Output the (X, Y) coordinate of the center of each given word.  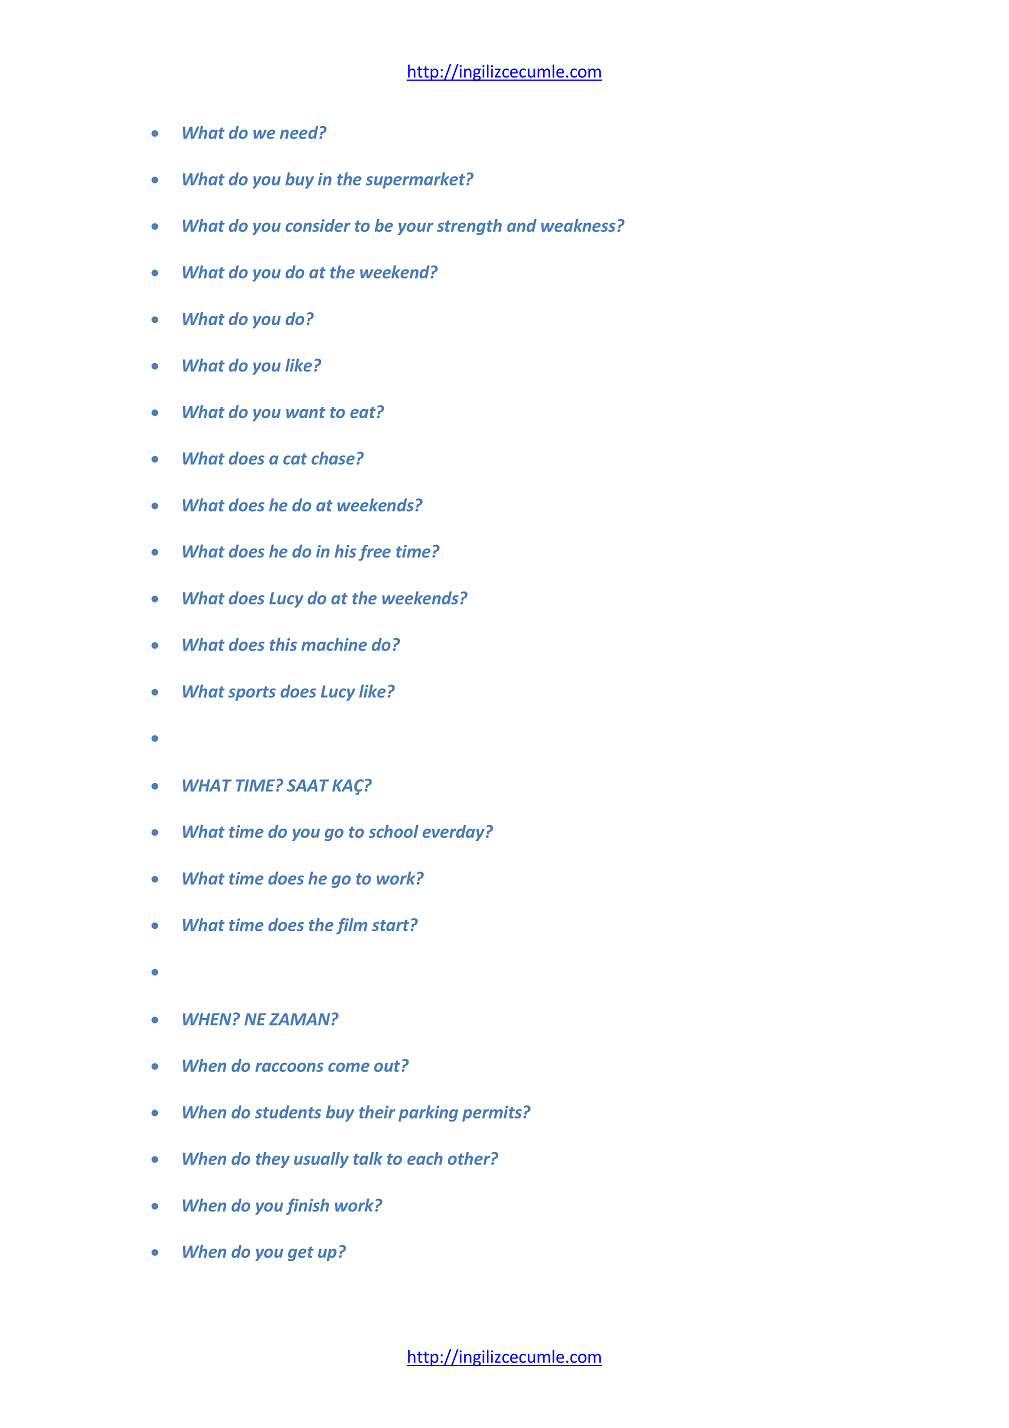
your (416, 229)
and (522, 225)
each (425, 1158)
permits (493, 1114)
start (390, 925)
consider (318, 225)
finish (307, 1206)
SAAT (308, 785)
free (375, 553)
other (470, 1158)
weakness (579, 225)
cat (295, 459)
